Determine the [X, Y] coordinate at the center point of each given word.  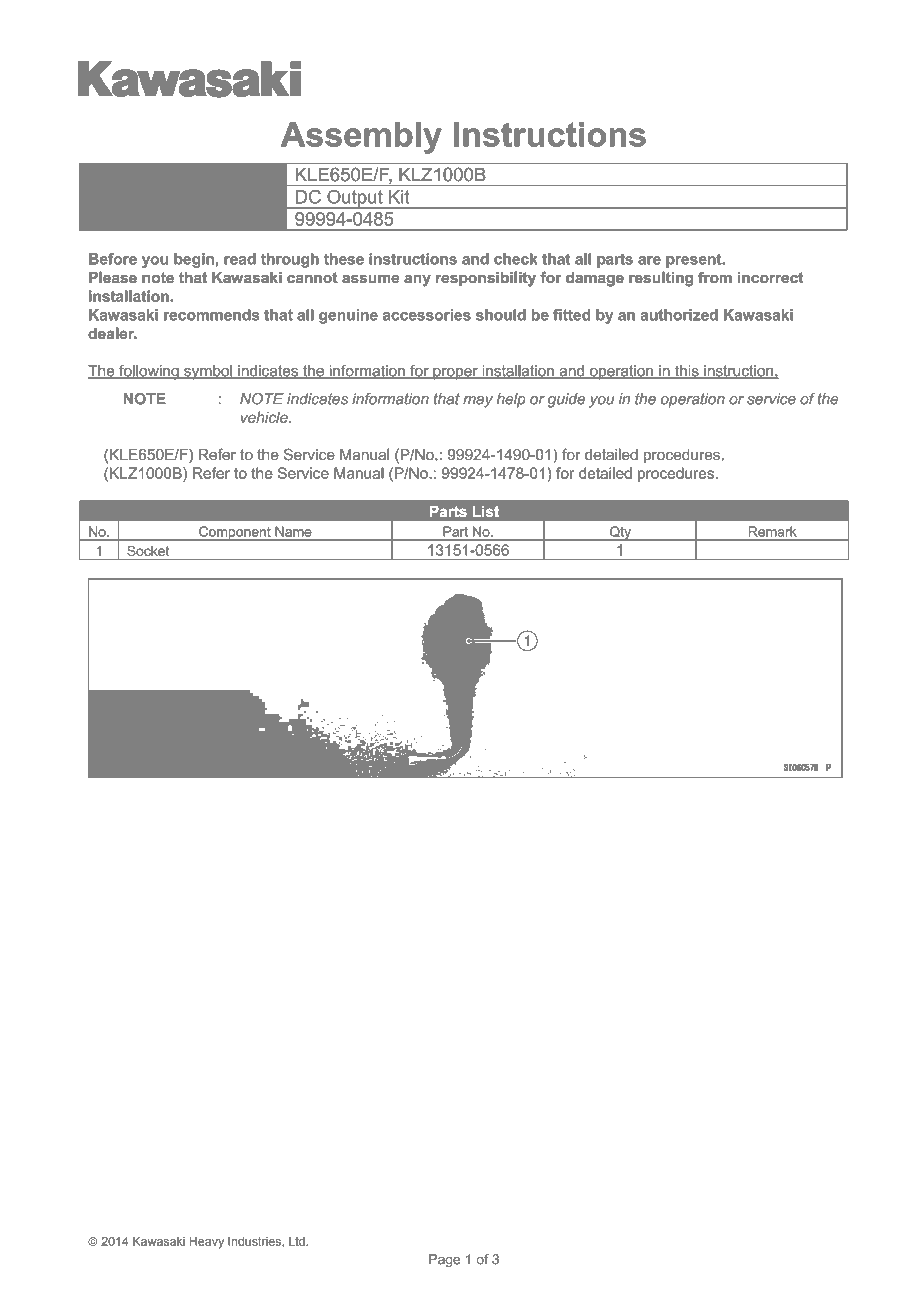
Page [445, 1260]
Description [134, 199]
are [649, 260]
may [478, 402]
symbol [208, 372]
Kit [399, 197]
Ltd [298, 1241]
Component [235, 533]
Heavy [207, 1243]
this [687, 372]
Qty [620, 533]
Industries [255, 1241]
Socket [148, 550]
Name [294, 531]
